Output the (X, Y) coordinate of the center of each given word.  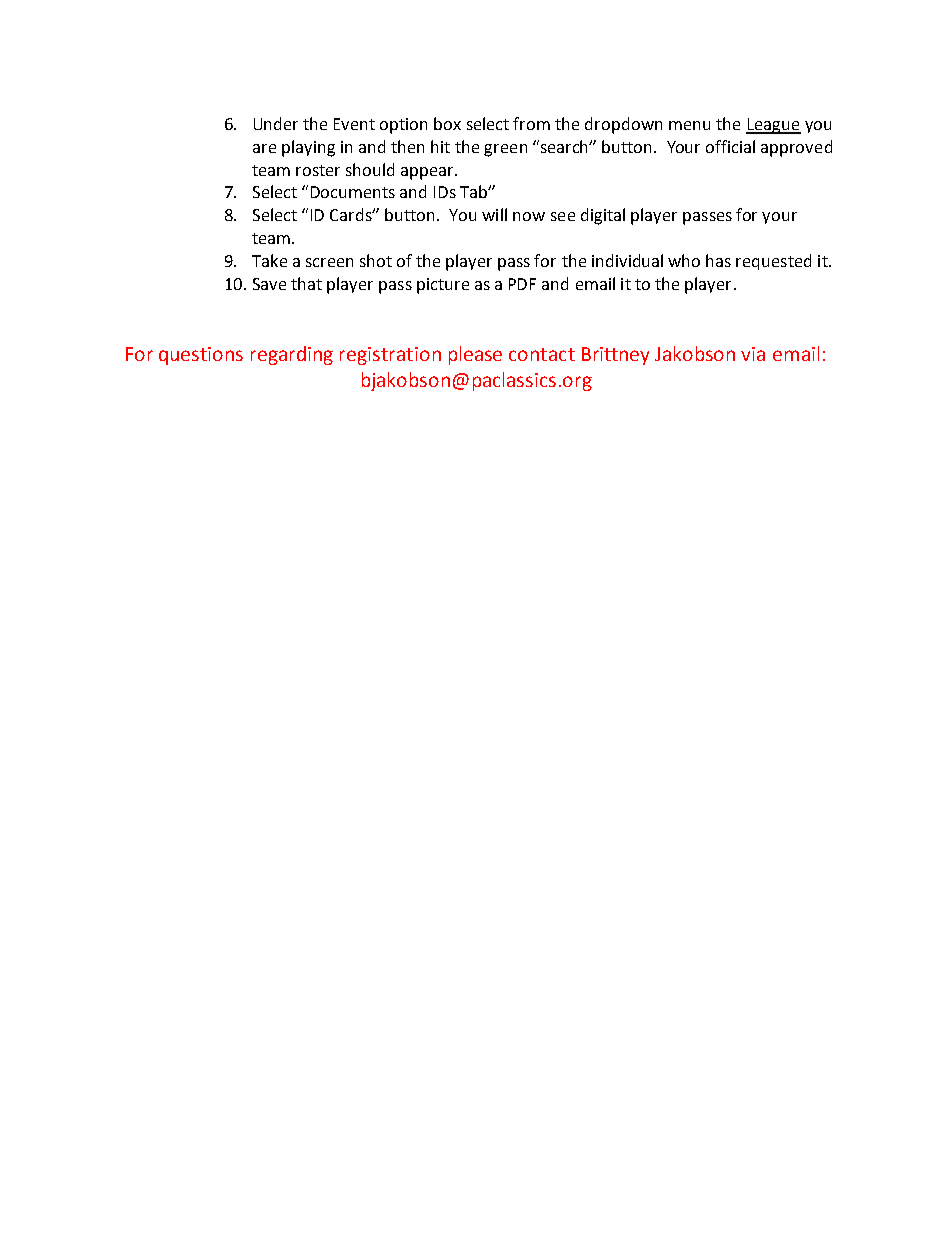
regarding (292, 355)
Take (269, 260)
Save (269, 284)
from (531, 123)
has (718, 260)
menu (689, 125)
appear (428, 173)
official (730, 146)
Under (276, 123)
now (529, 216)
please (475, 355)
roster (318, 170)
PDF (522, 284)
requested (773, 262)
